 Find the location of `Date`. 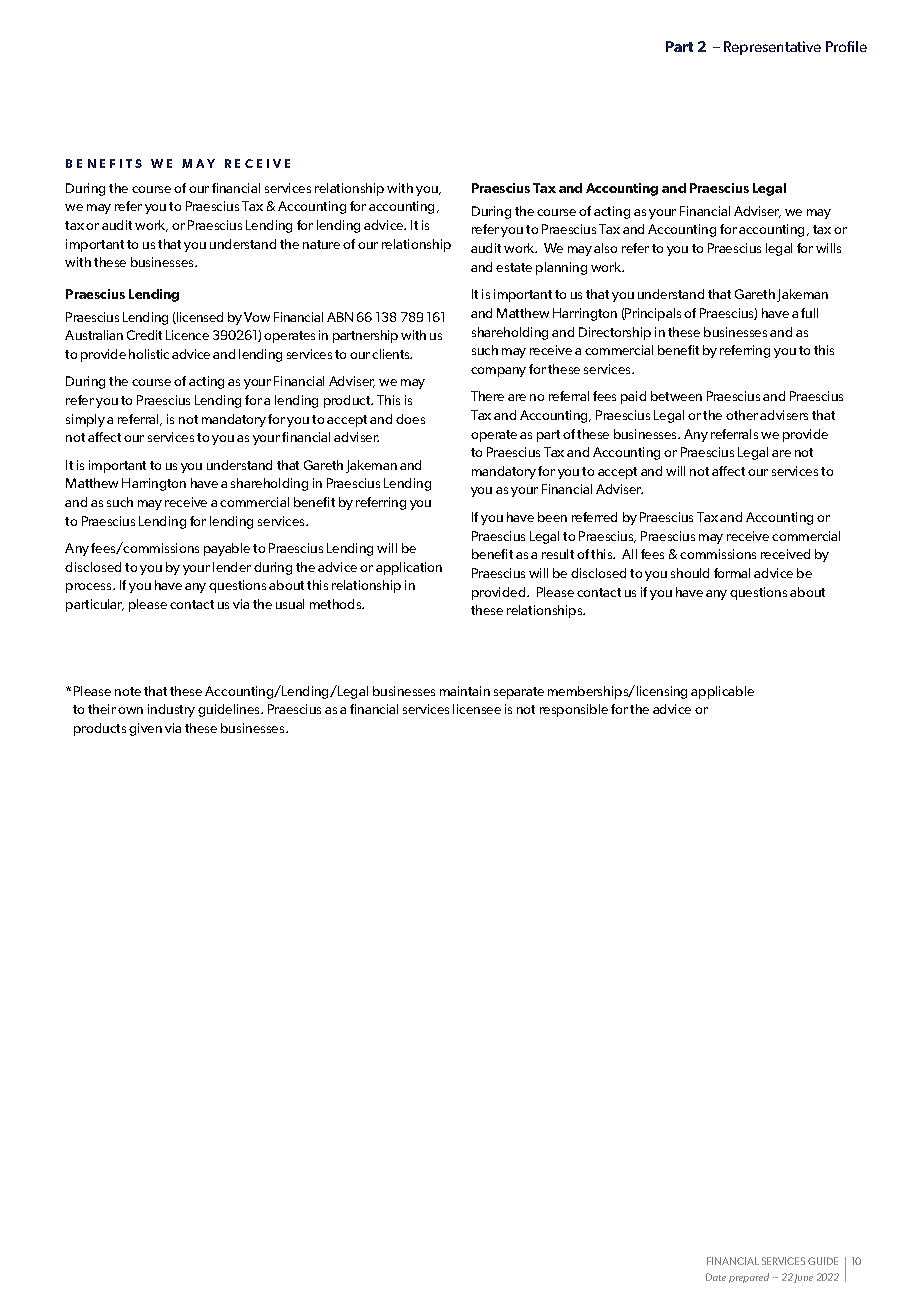

Date is located at coordinates (716, 1277).
